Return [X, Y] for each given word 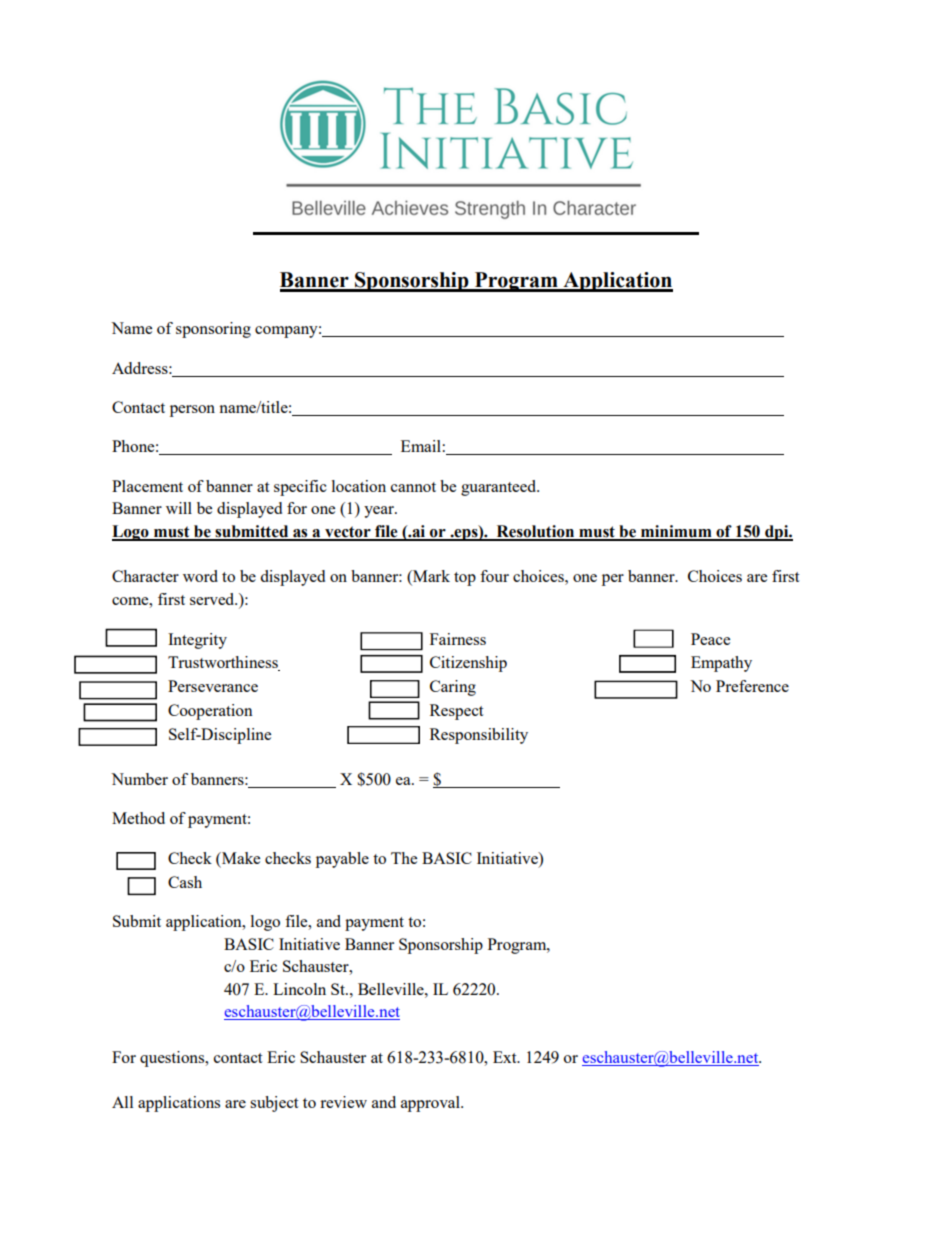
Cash [185, 882]
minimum [676, 532]
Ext [506, 1057]
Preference [752, 686]
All [122, 1102]
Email [421, 446]
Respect [456, 712]
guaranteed [500, 488]
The [404, 858]
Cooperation [210, 712]
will [179, 508]
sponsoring [213, 330]
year [380, 512]
